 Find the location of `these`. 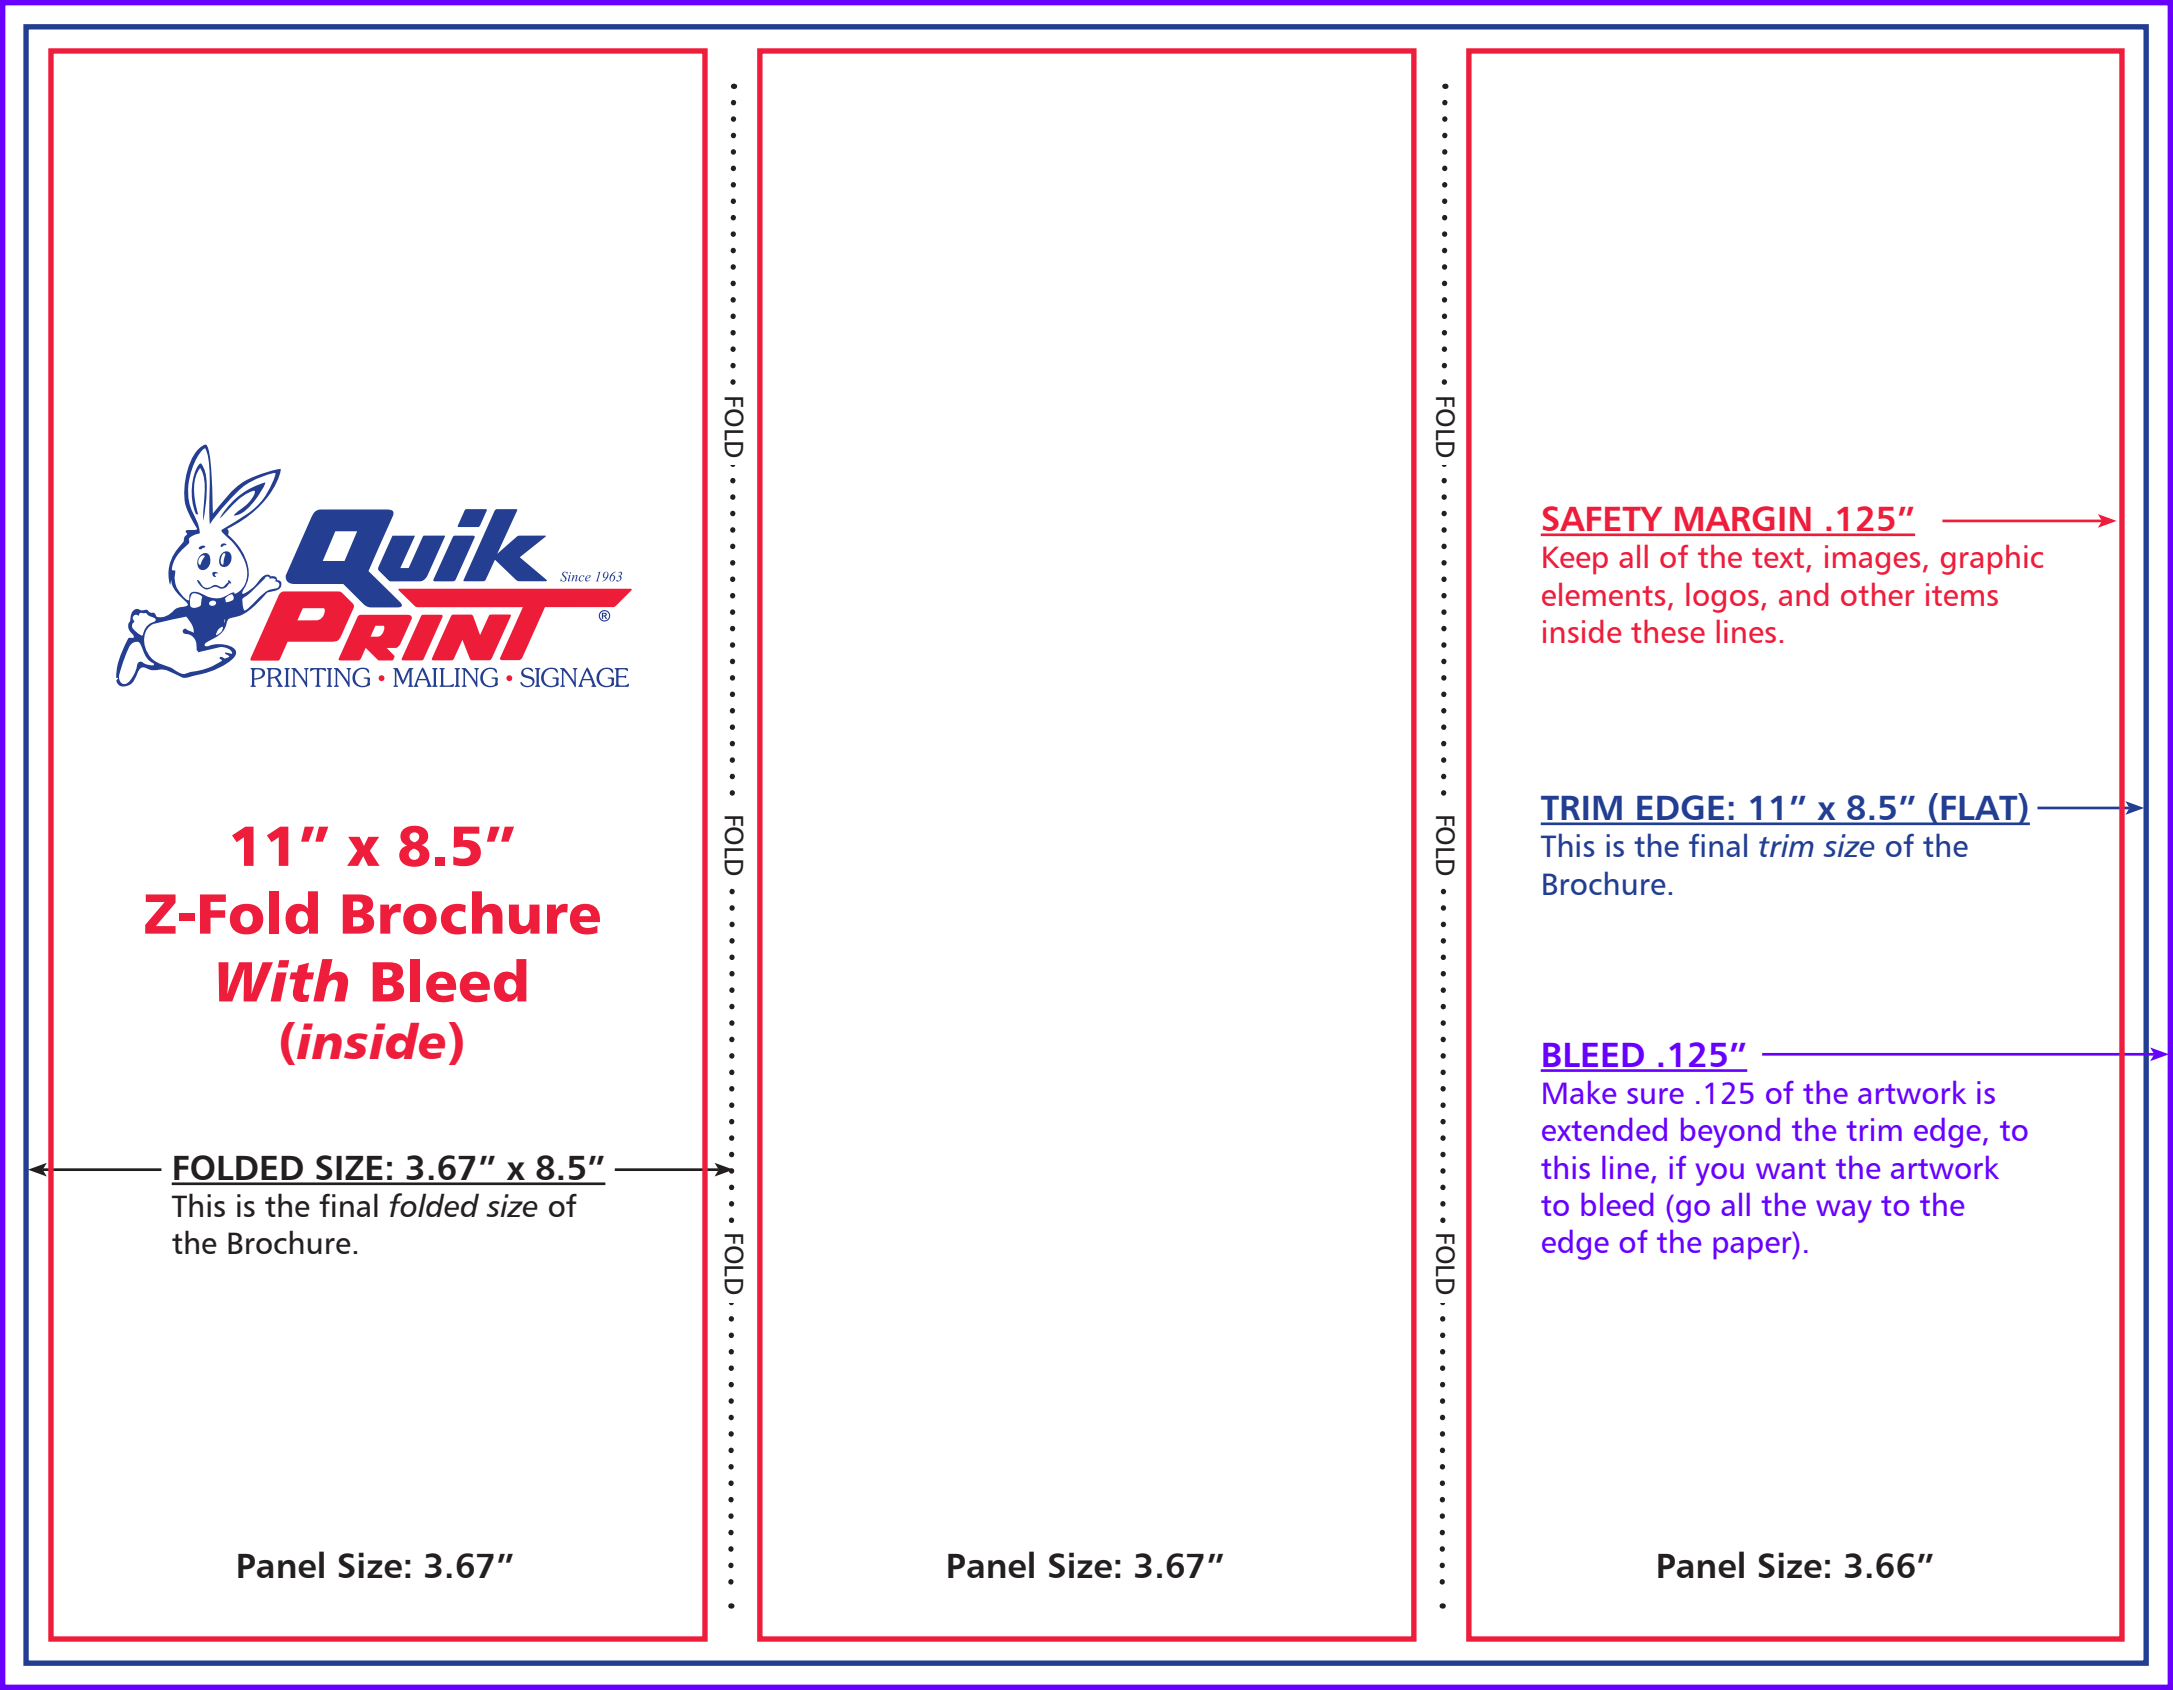

these is located at coordinates (1668, 631).
